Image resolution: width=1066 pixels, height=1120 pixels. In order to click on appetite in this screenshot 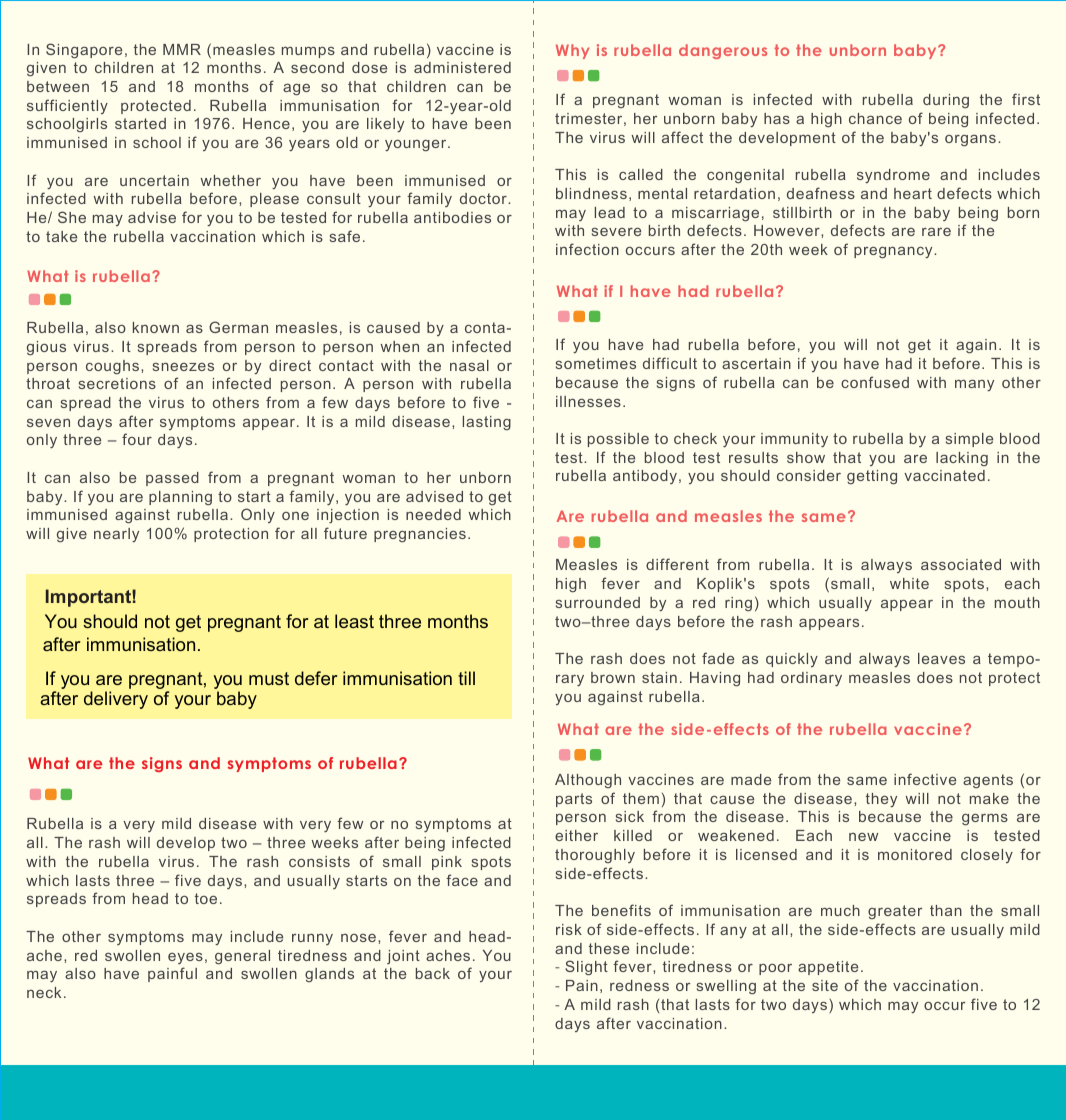, I will do `click(828, 968)`.
